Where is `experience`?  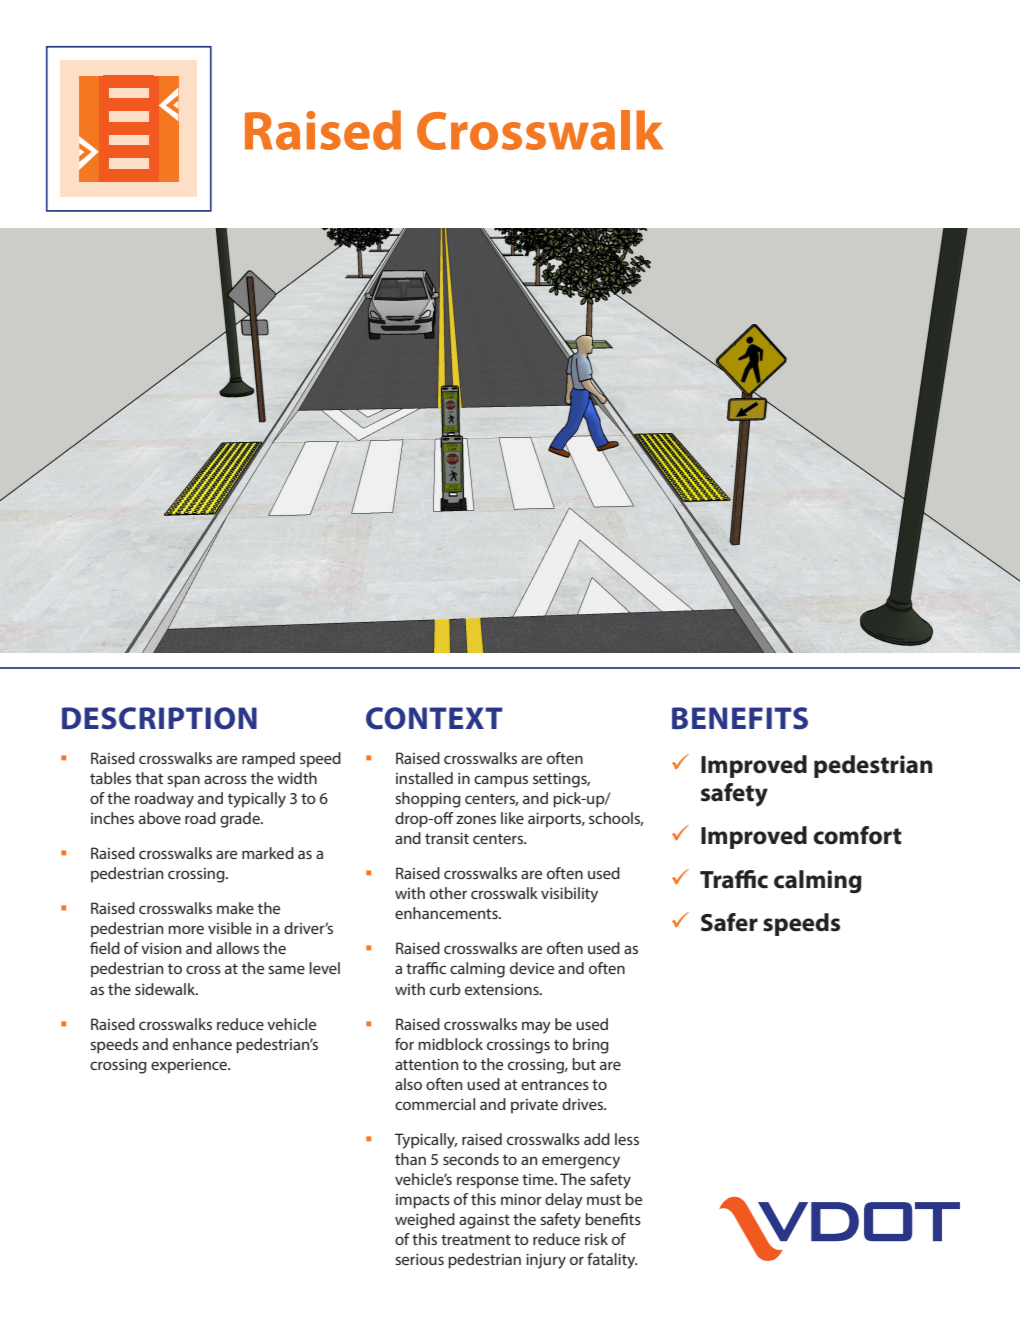 experience is located at coordinates (190, 1066).
